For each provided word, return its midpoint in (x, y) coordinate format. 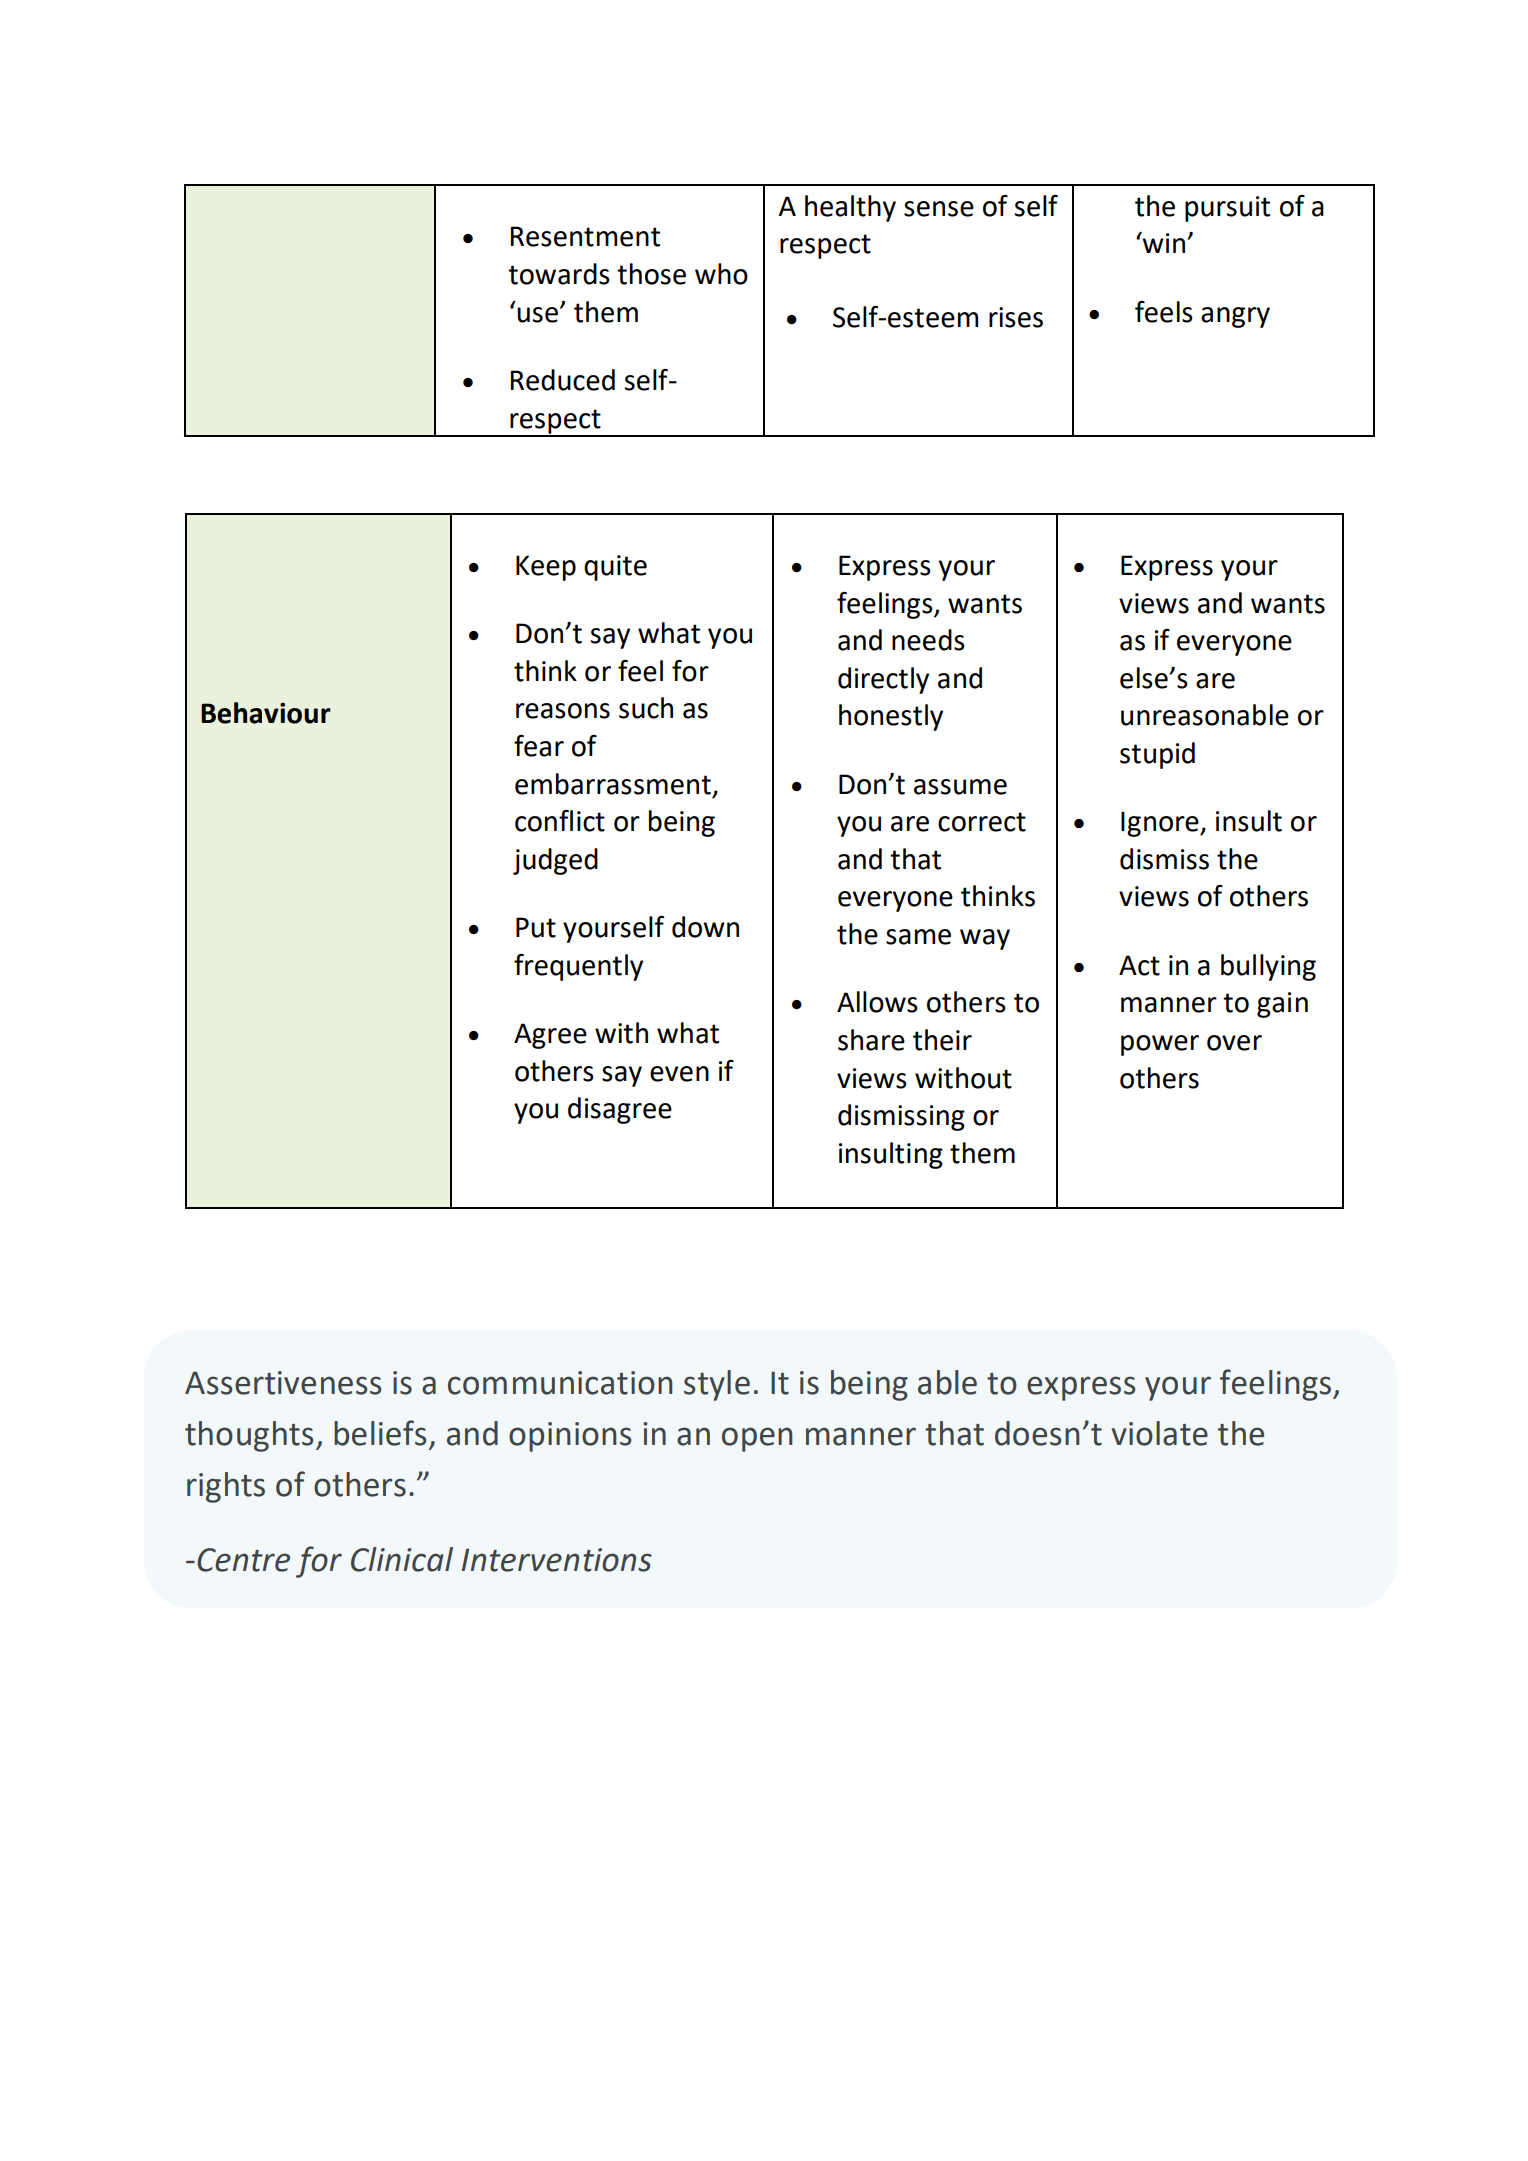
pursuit (1227, 209)
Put (536, 927)
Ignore (1161, 824)
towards (559, 274)
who (721, 274)
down (705, 927)
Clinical (402, 1559)
